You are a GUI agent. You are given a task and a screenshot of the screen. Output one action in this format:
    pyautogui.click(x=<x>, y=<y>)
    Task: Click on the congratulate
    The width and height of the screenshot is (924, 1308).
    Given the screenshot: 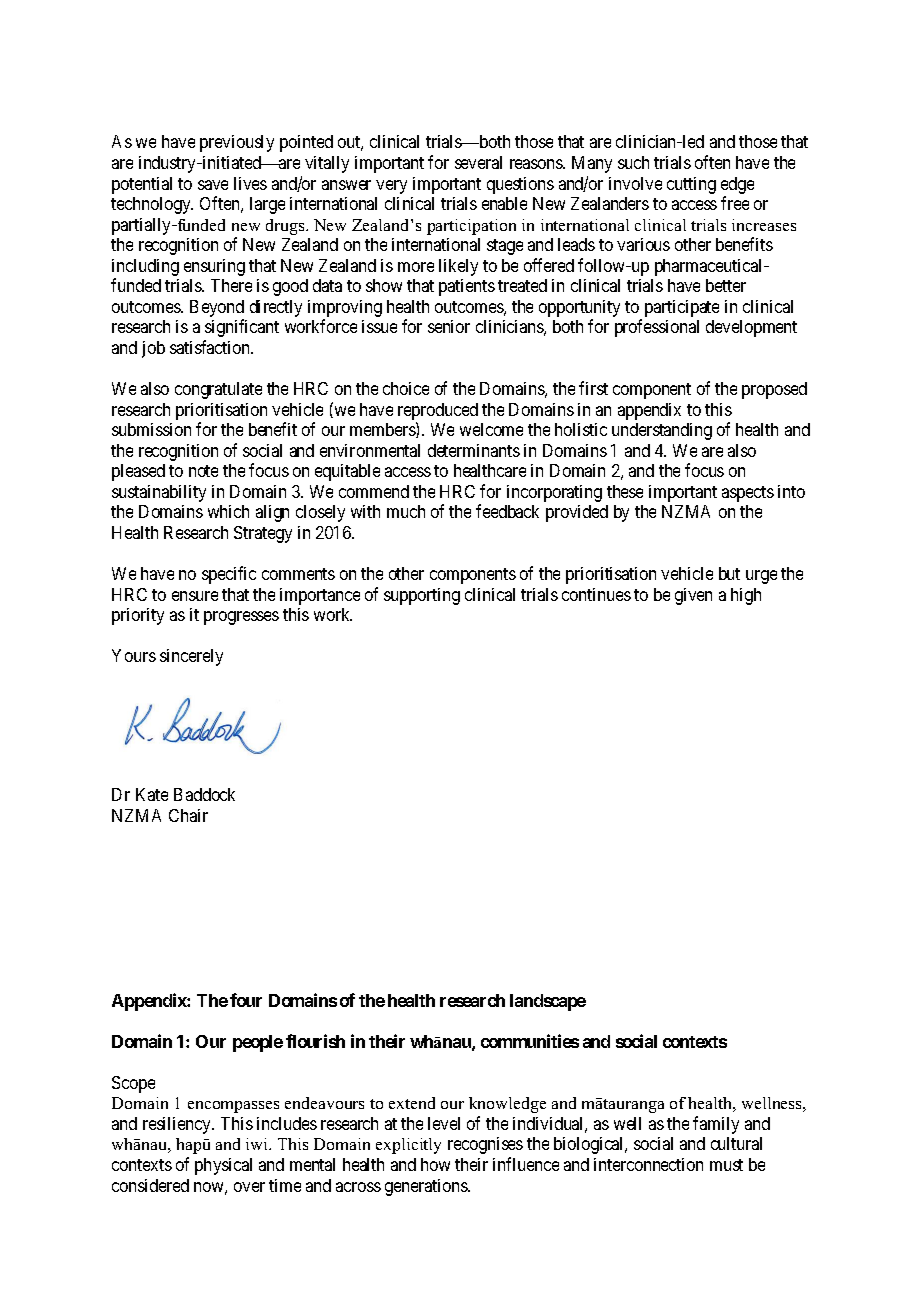 What is the action you would take?
    pyautogui.click(x=218, y=390)
